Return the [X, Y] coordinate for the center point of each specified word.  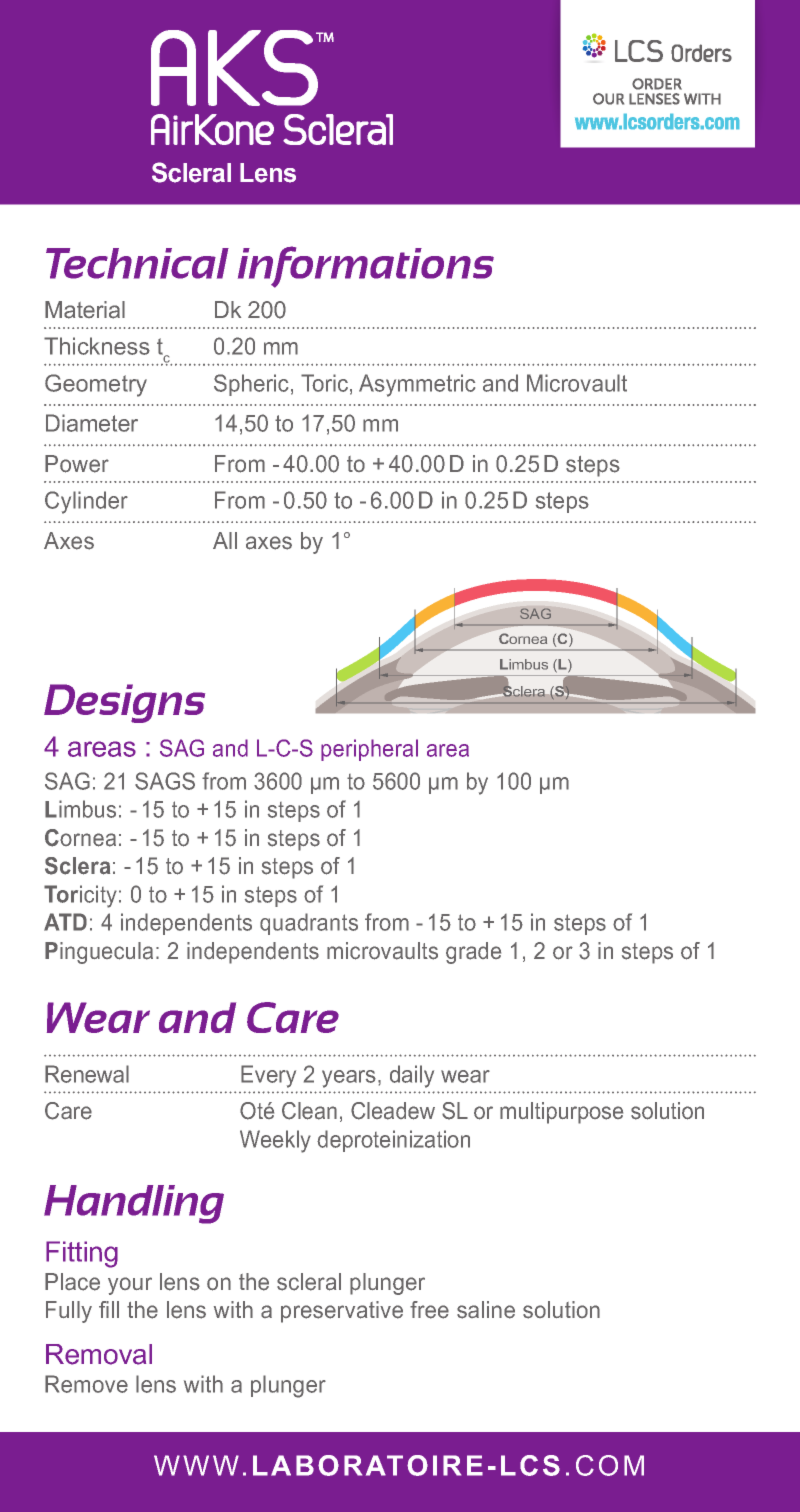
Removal [99, 1354]
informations [366, 267]
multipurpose [561, 1113]
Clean [309, 1111]
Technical [137, 263]
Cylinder [86, 502]
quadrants [309, 924]
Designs [124, 703]
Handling [134, 1204]
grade [473, 953]
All [225, 540]
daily [412, 1076]
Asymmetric [417, 385]
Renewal [87, 1074]
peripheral [369, 750]
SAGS [165, 781]
